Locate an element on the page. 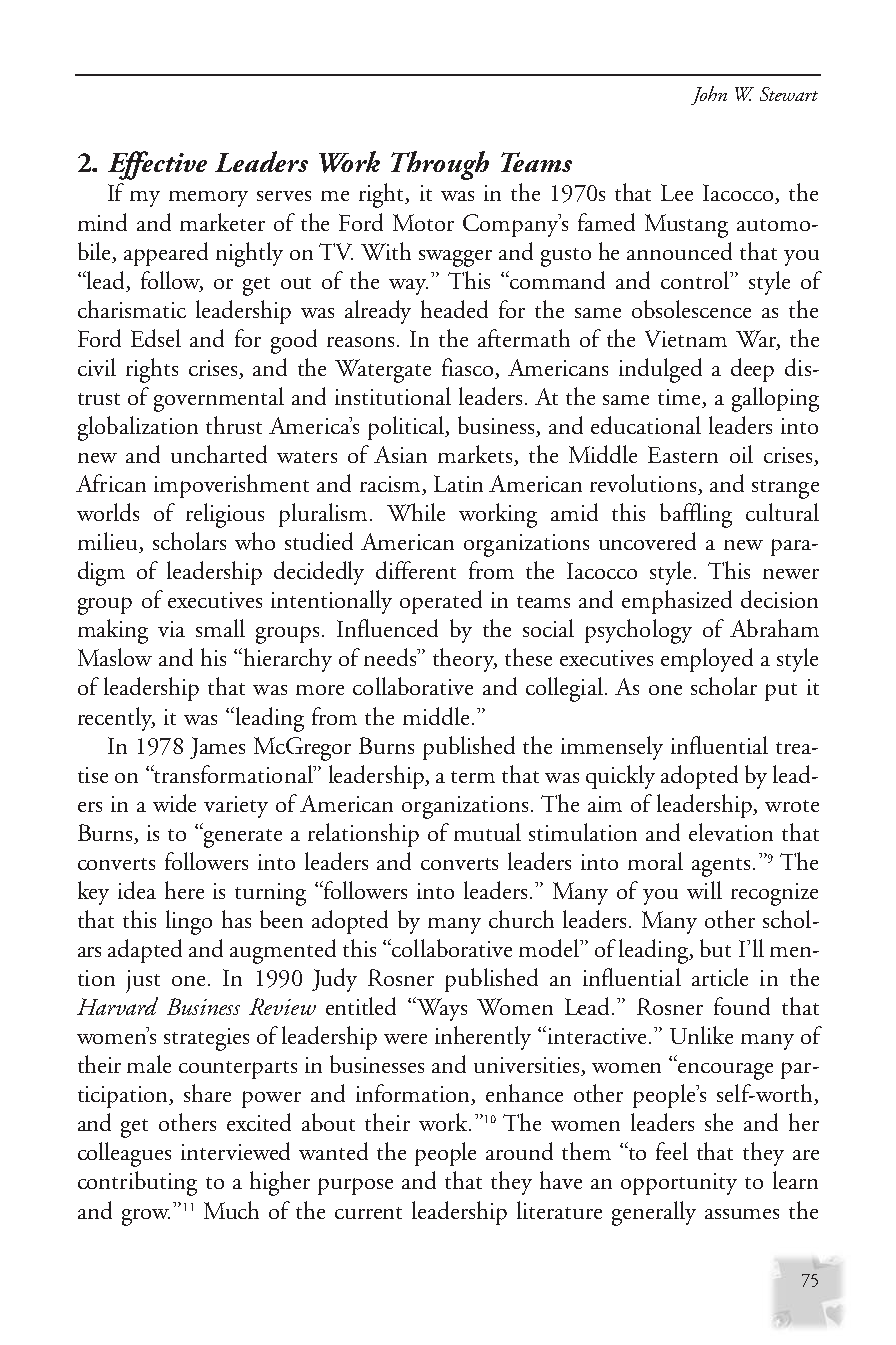 This image has width=896, height=1345. Effective is located at coordinates (157, 165).
